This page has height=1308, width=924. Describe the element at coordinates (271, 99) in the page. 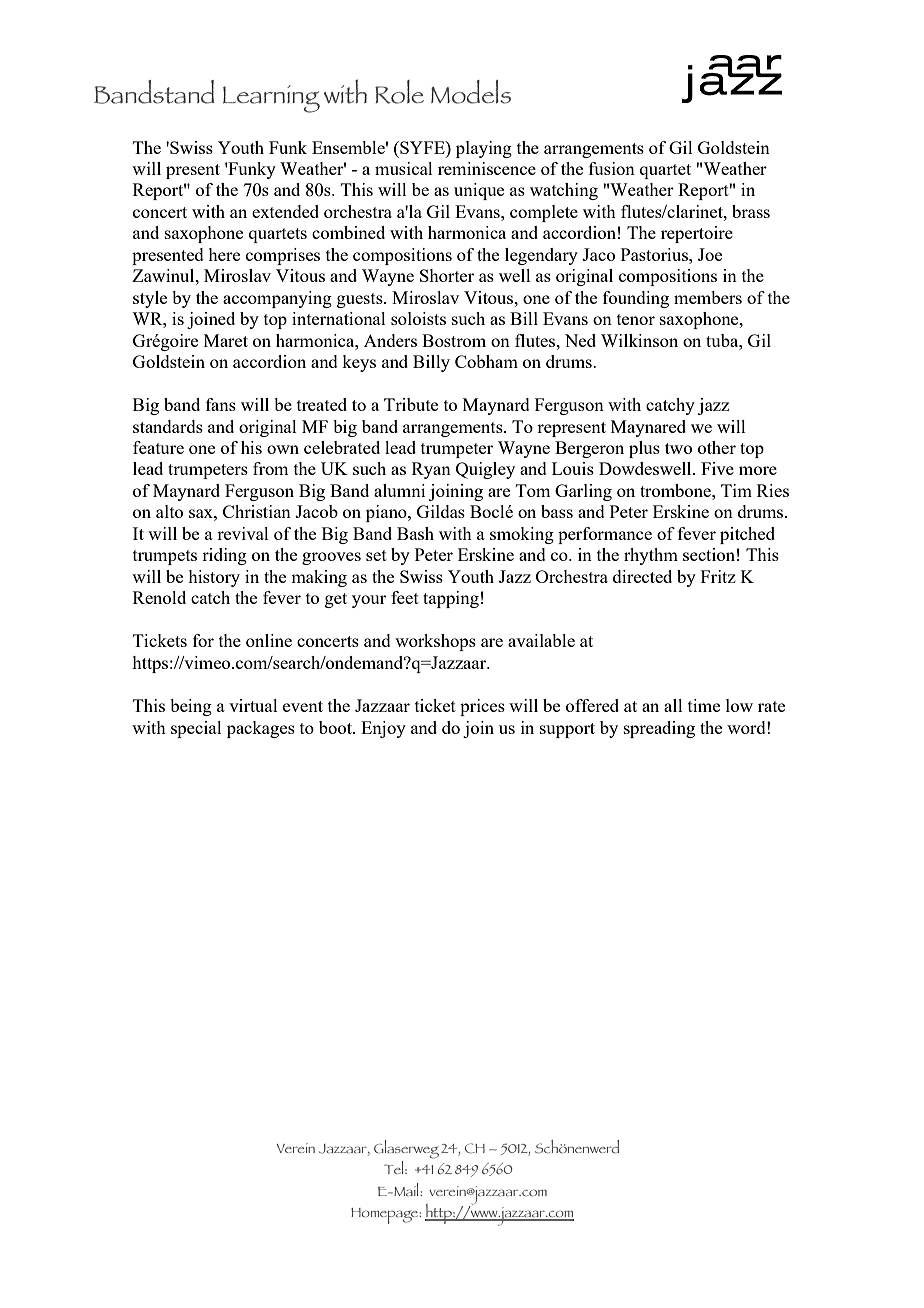

I see `Learning` at that location.
